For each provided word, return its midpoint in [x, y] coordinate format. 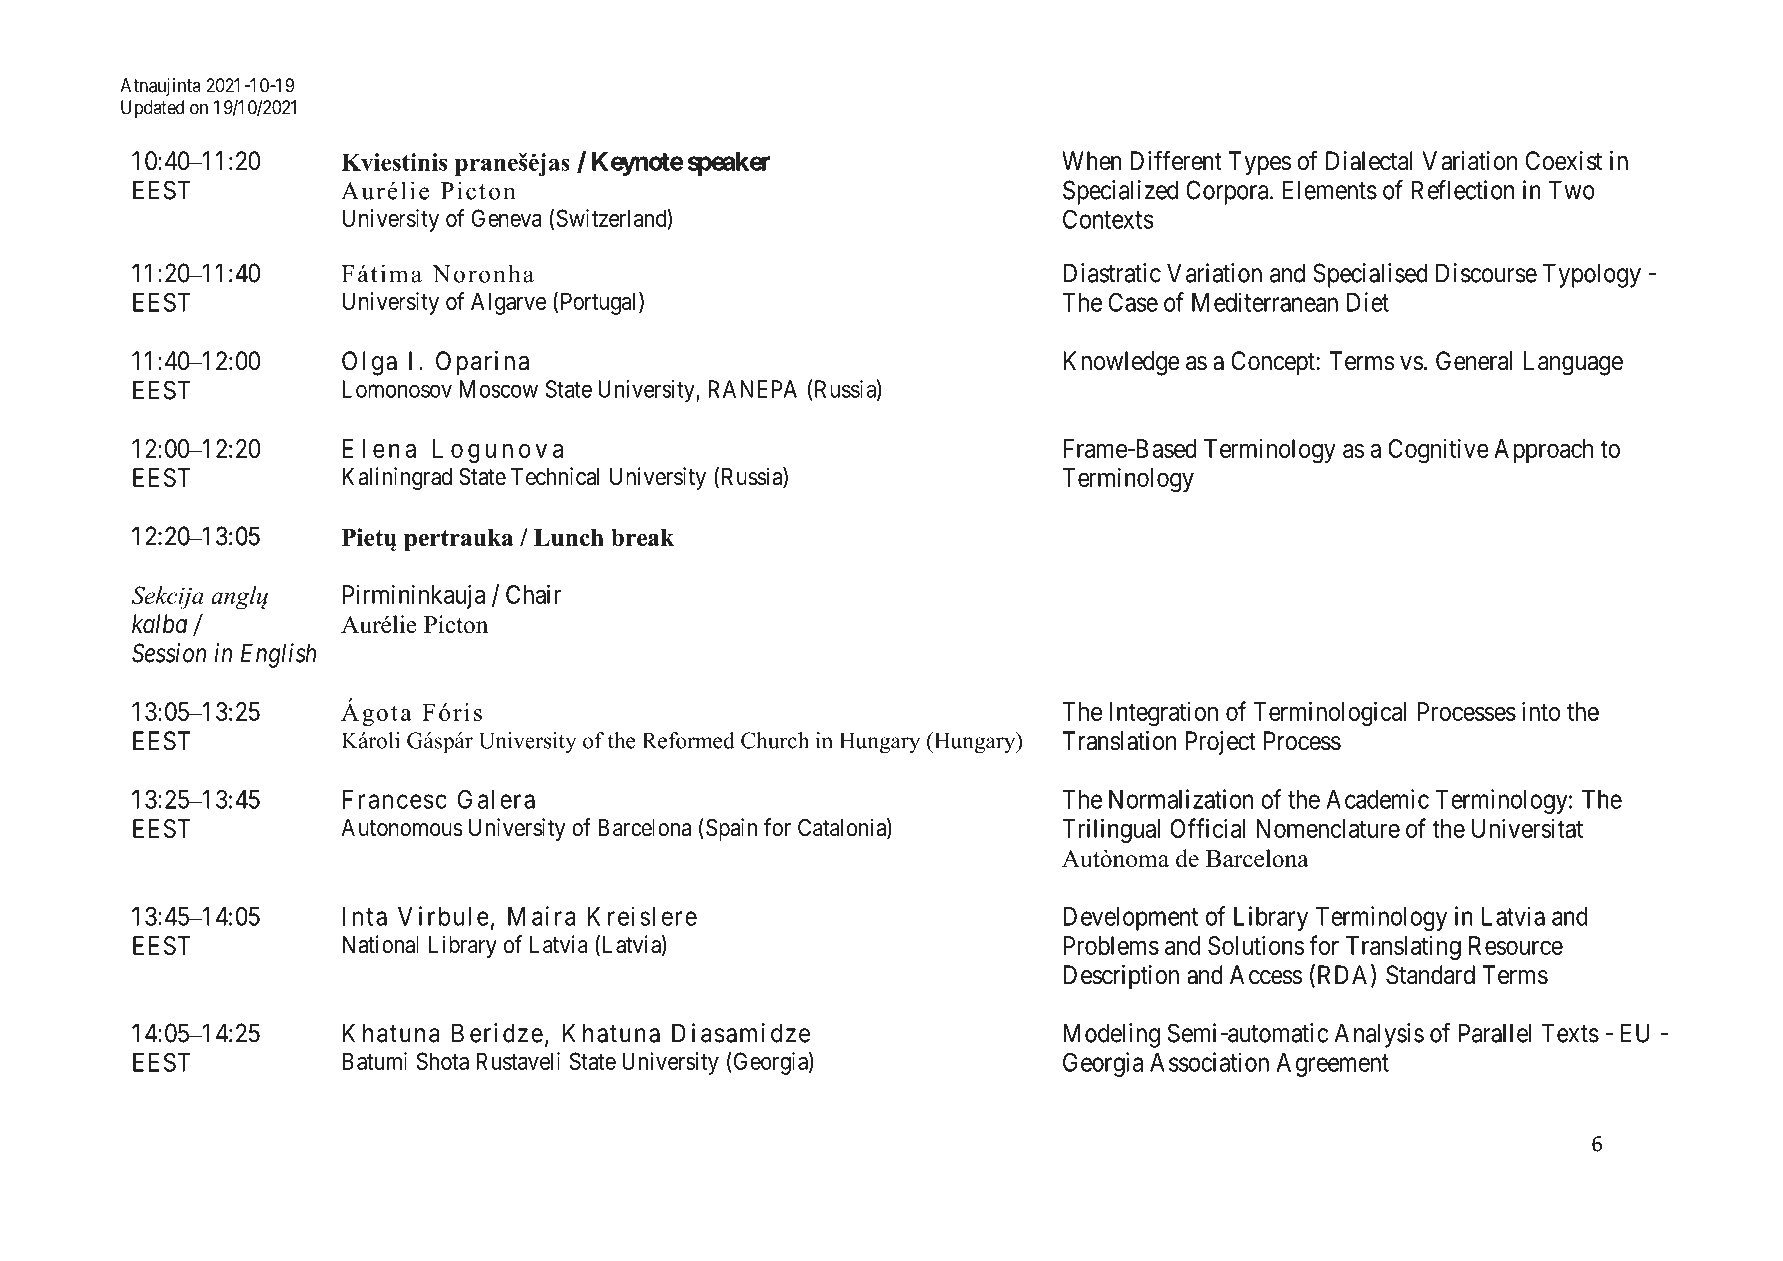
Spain [731, 829]
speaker [729, 164]
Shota [443, 1061]
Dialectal [1369, 161]
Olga [369, 363]
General [1474, 361]
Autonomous [402, 828]
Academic [1377, 799]
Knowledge [1121, 363]
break [642, 537]
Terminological [1330, 713]
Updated [152, 109]
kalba [159, 624]
